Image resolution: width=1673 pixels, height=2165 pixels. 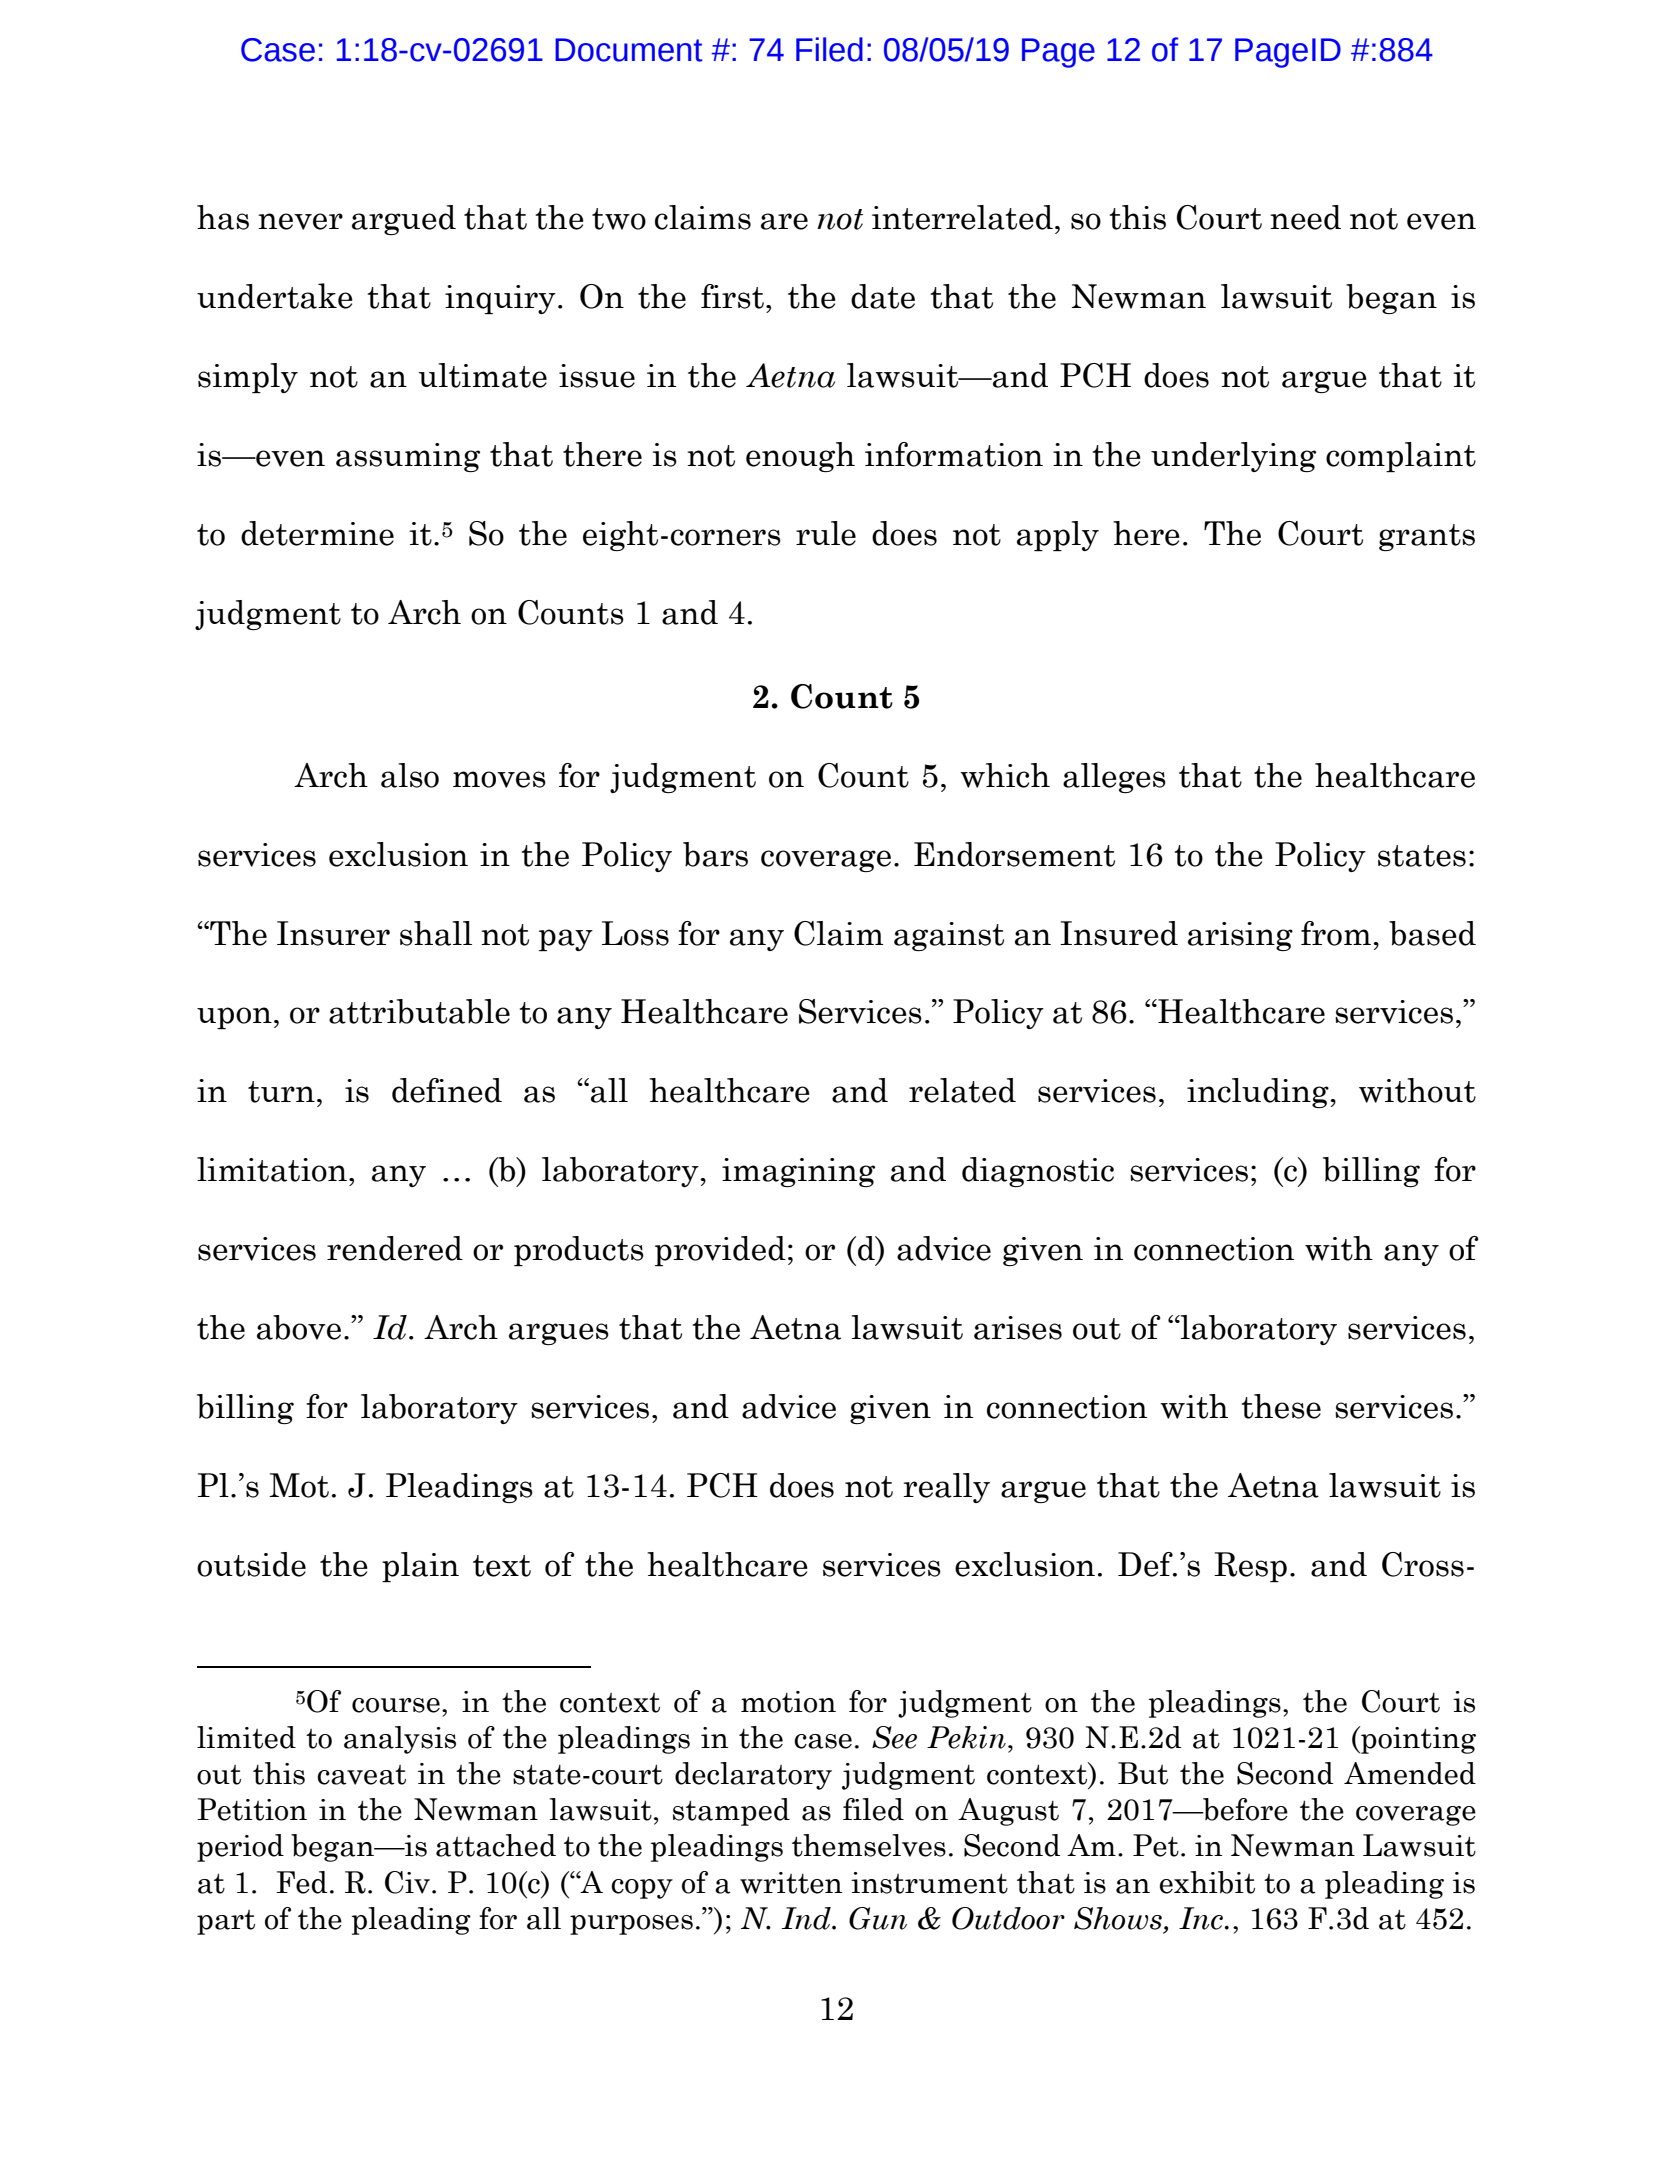 I want to click on Document, so click(x=629, y=50).
